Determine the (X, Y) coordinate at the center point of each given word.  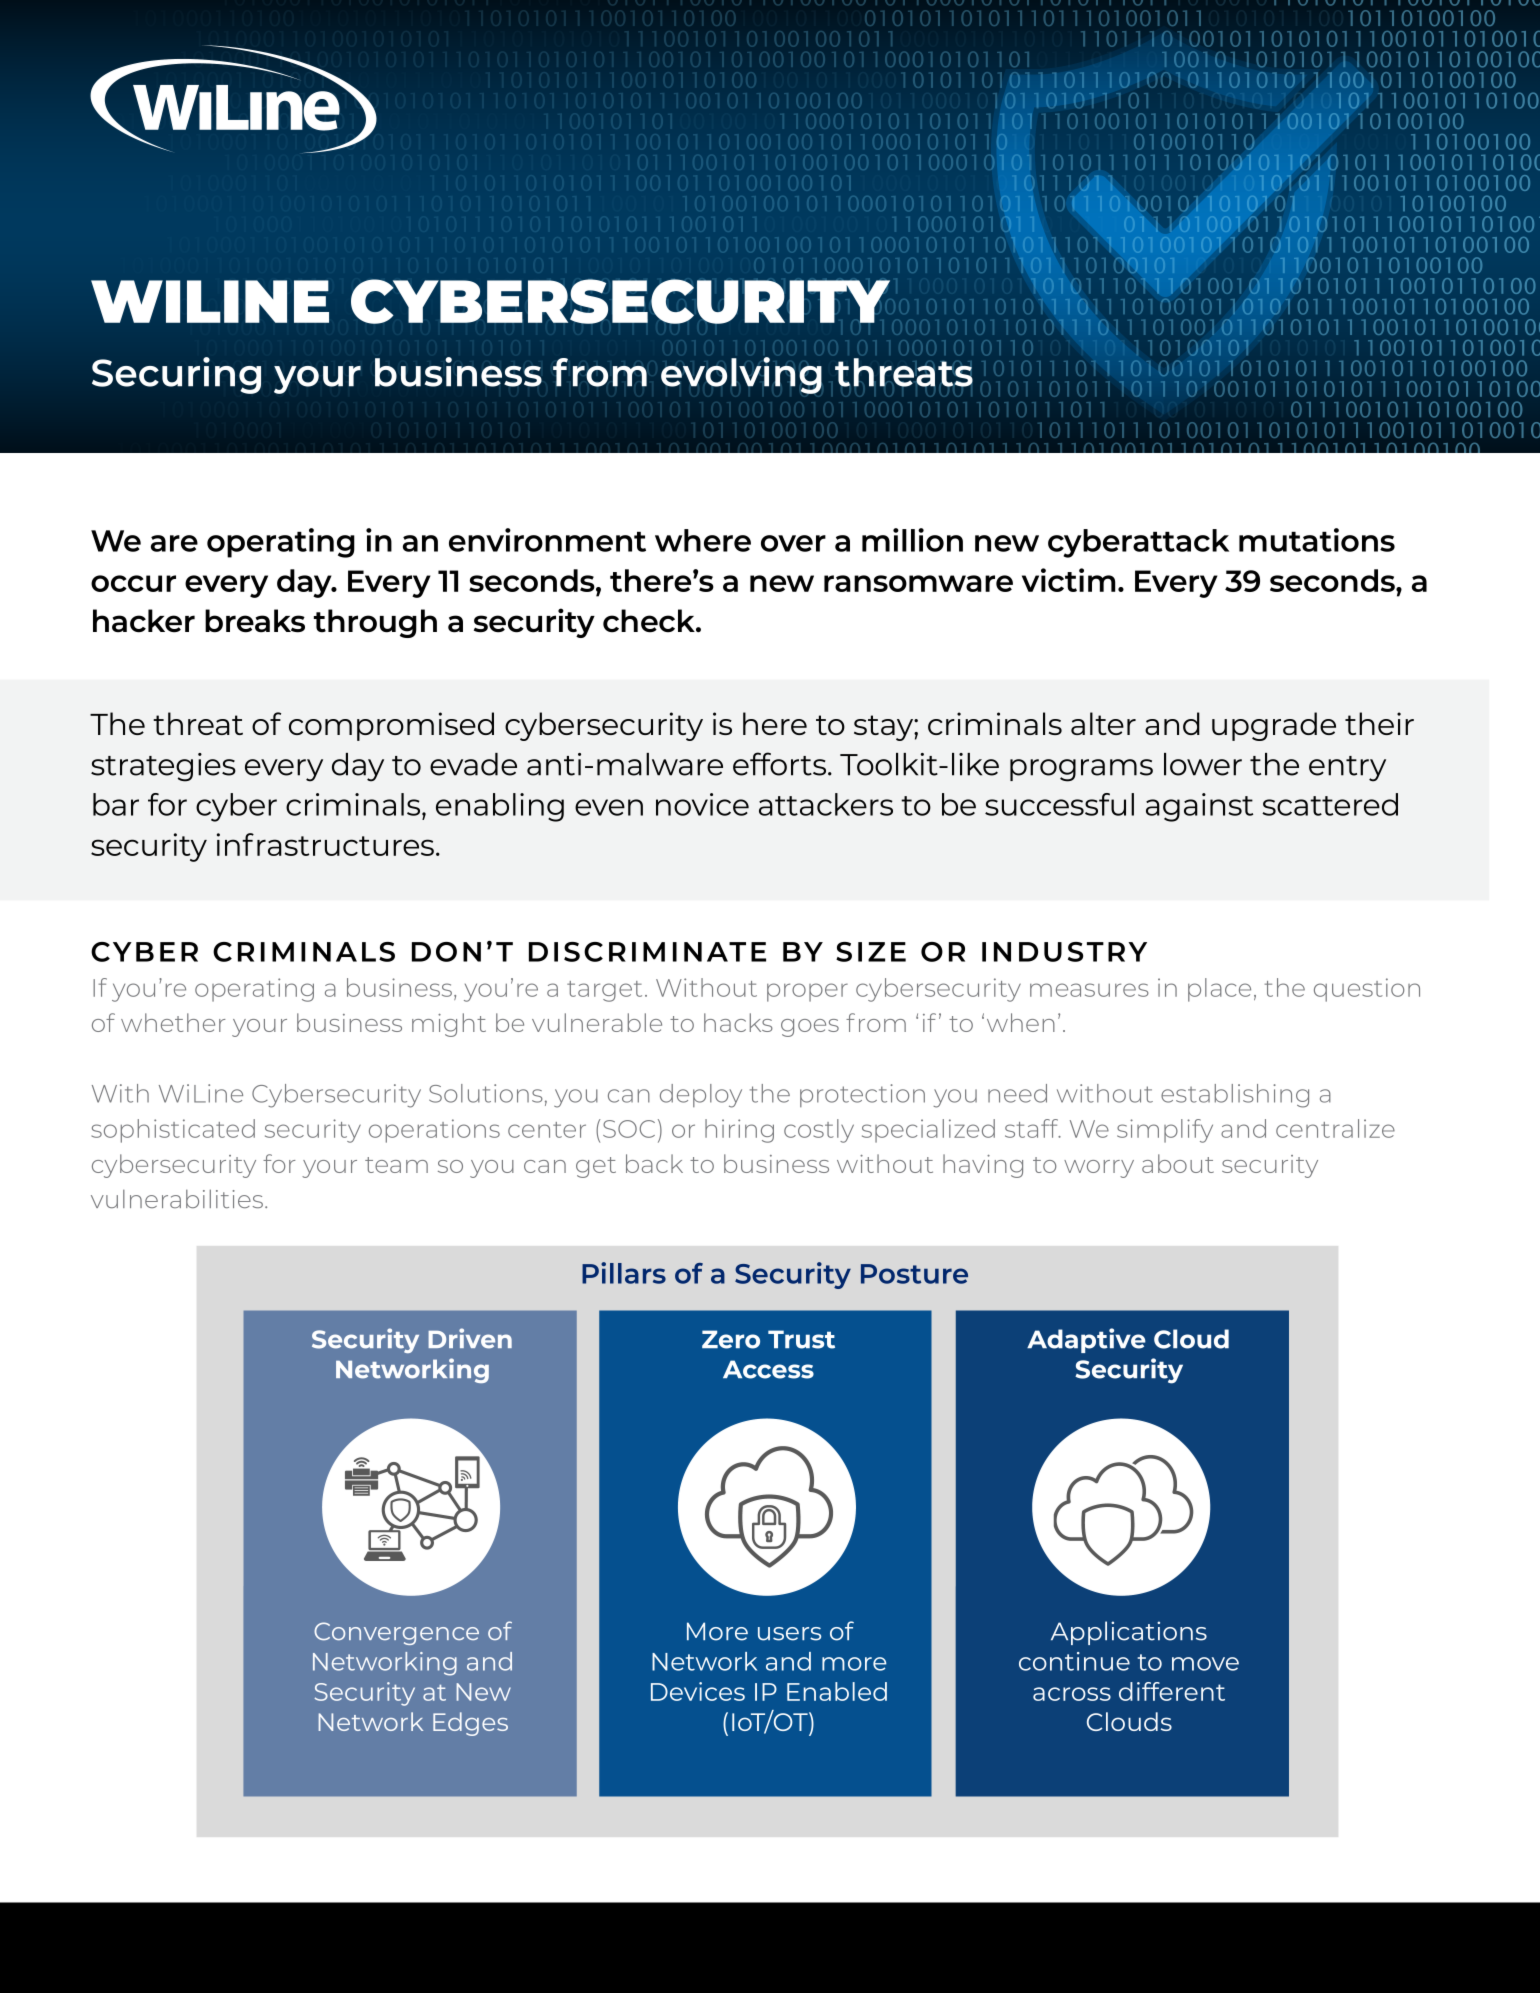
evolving (741, 375)
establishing (1235, 1096)
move (1205, 1664)
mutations (1317, 540)
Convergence (396, 1633)
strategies (163, 767)
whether (173, 1022)
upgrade (1274, 726)
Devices (698, 1691)
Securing (176, 375)
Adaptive (1086, 1340)
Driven (470, 1338)
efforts (781, 764)
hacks (738, 1022)
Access (768, 1369)
